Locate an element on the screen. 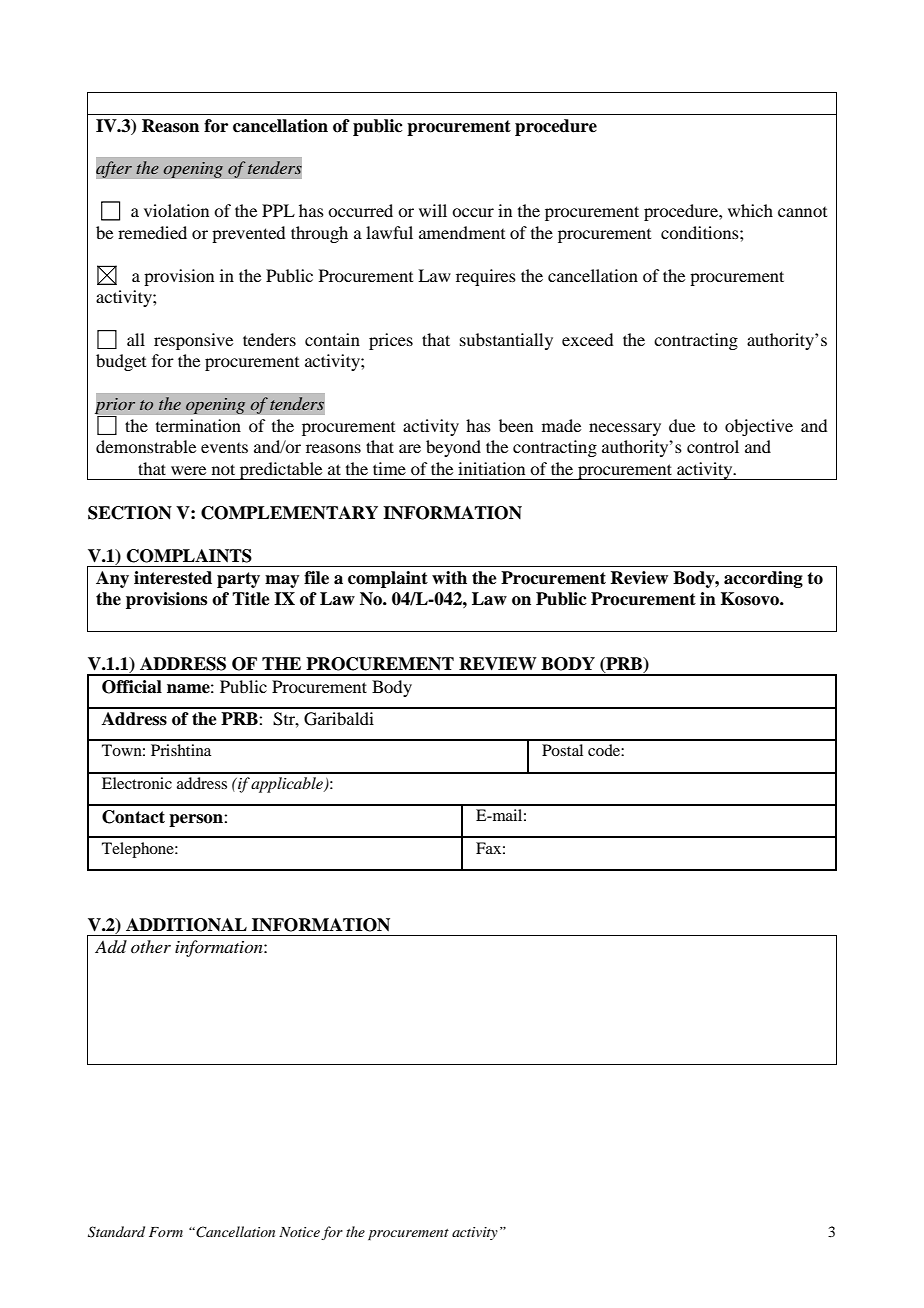 This screenshot has height=1308, width=924. amendment is located at coordinates (462, 232).
